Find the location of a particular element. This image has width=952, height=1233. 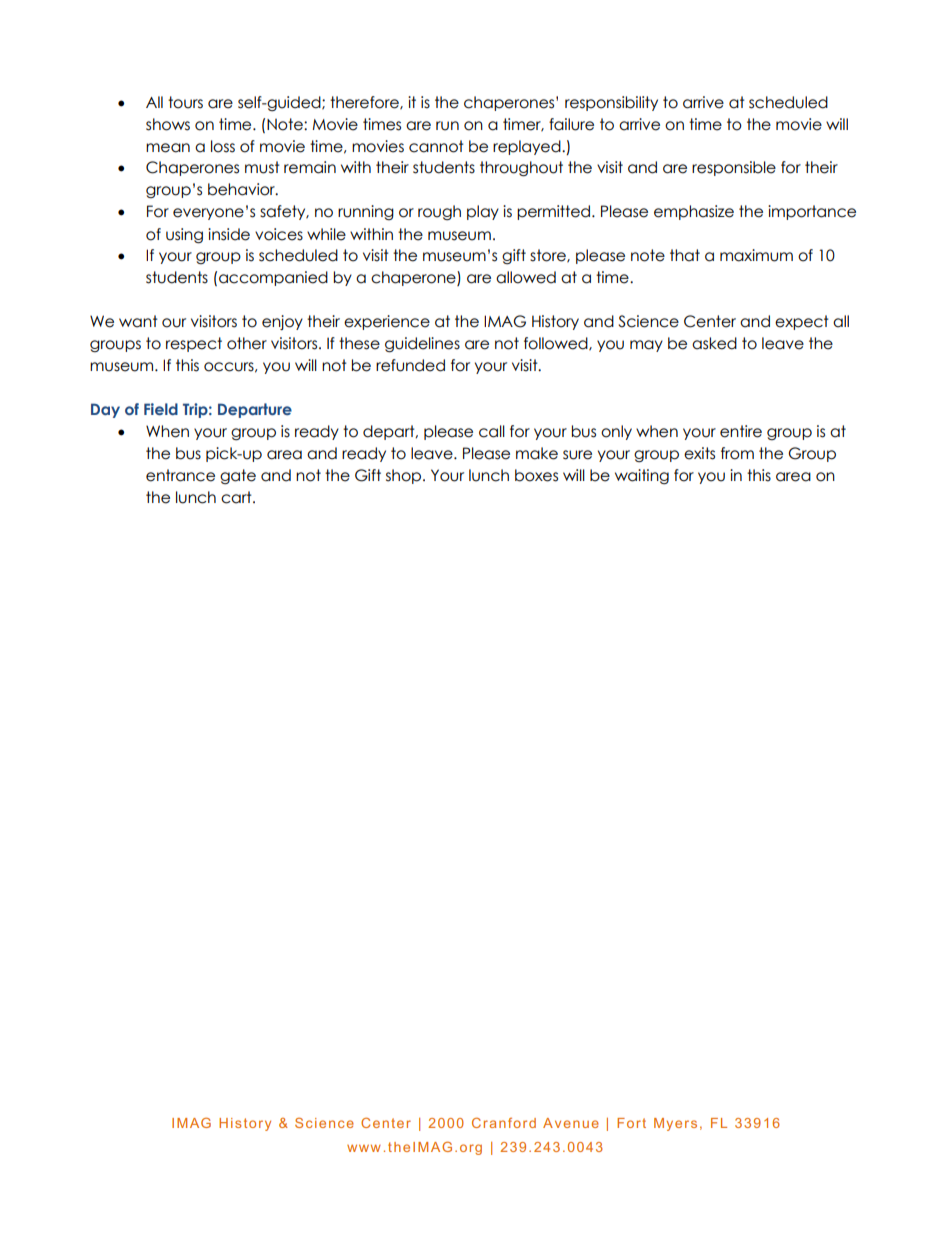

store is located at coordinates (549, 256).
